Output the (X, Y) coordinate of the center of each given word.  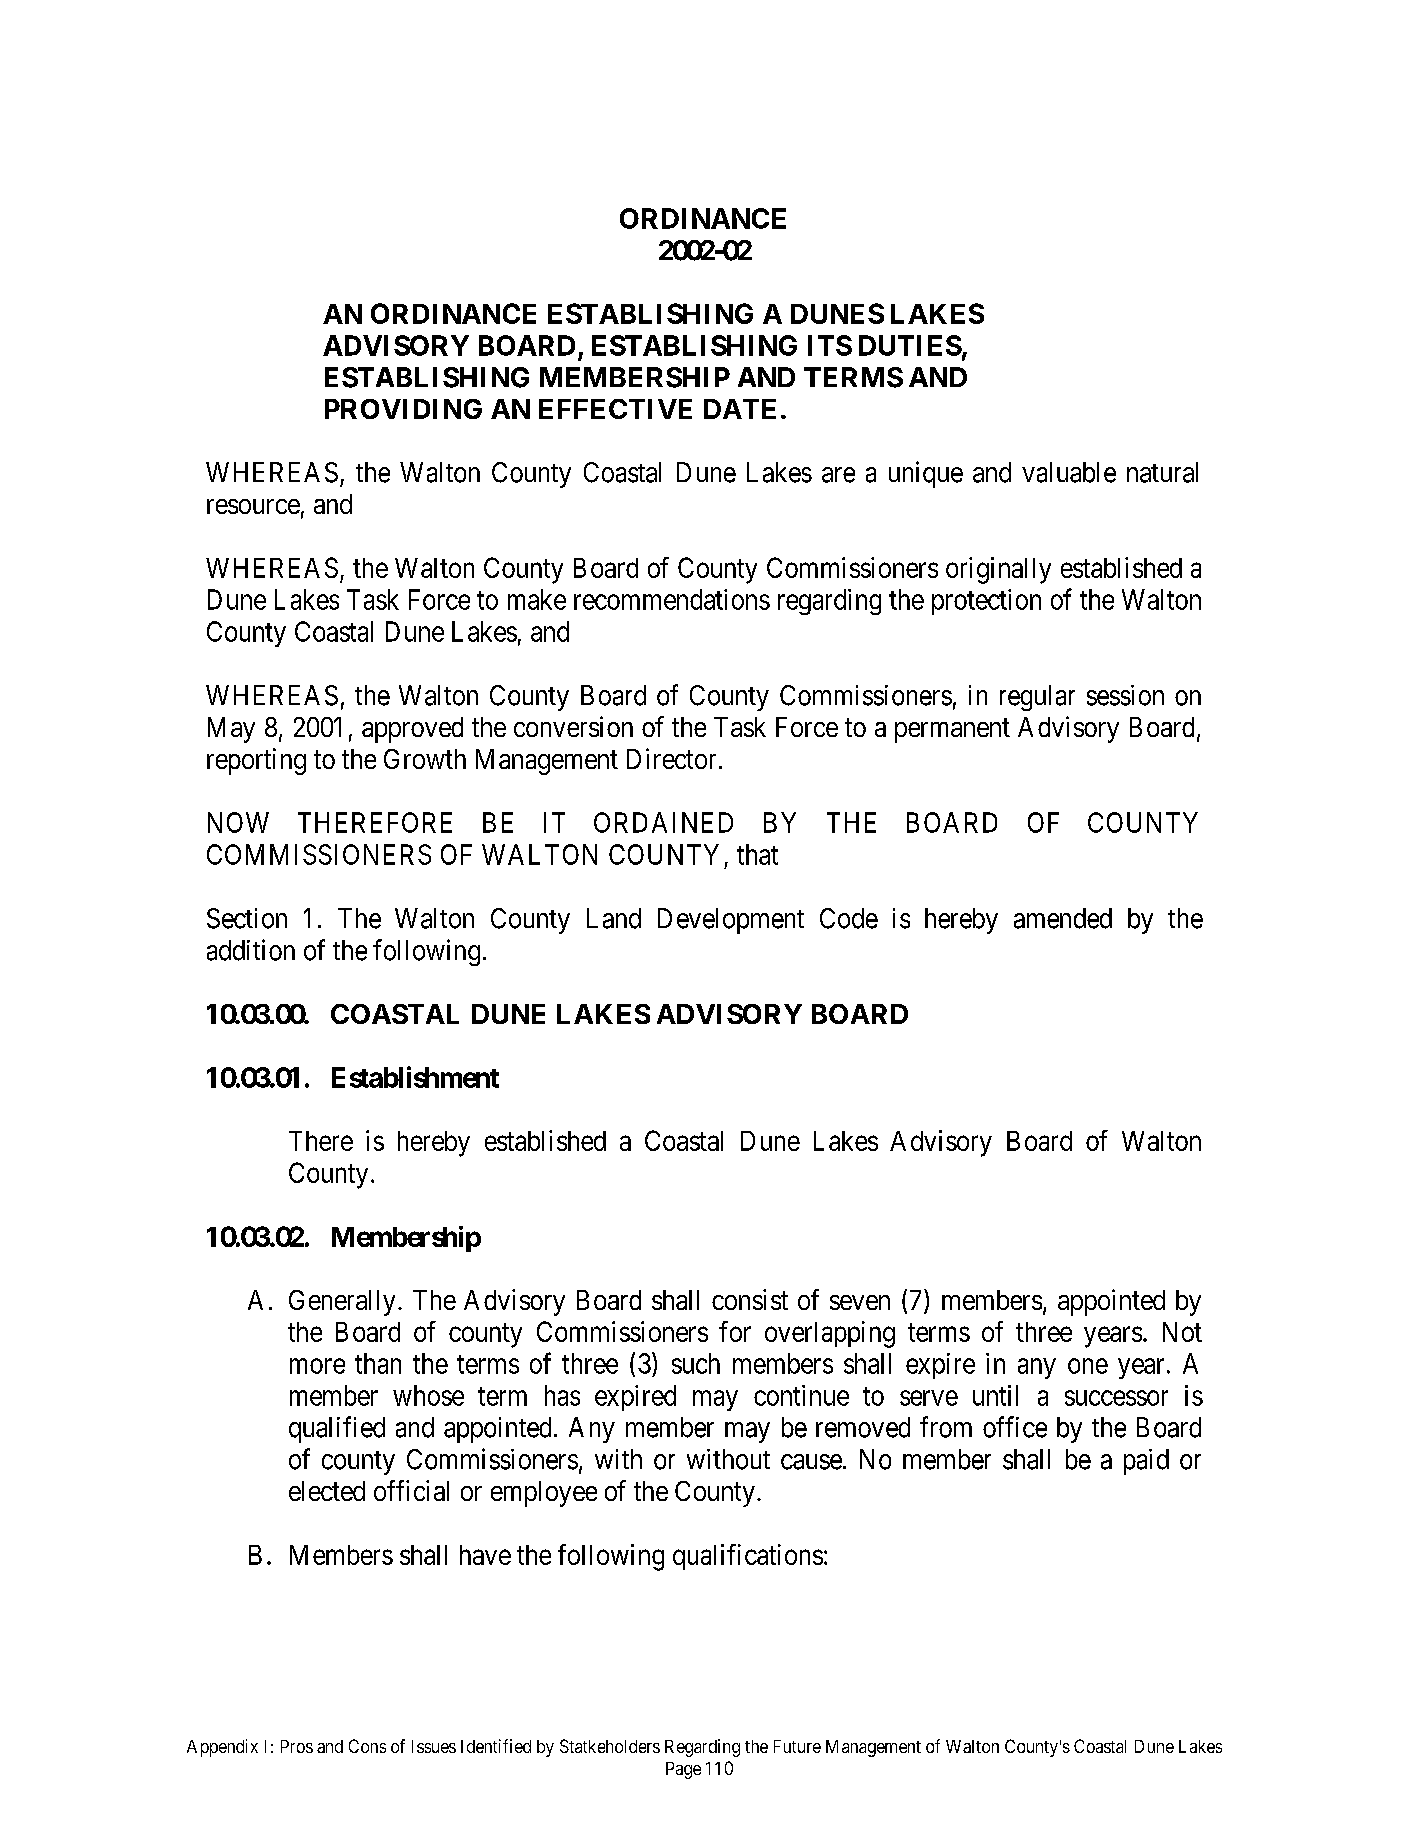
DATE (740, 409)
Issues (434, 1746)
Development (731, 921)
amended (1063, 918)
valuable (1069, 472)
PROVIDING (403, 409)
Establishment (415, 1077)
